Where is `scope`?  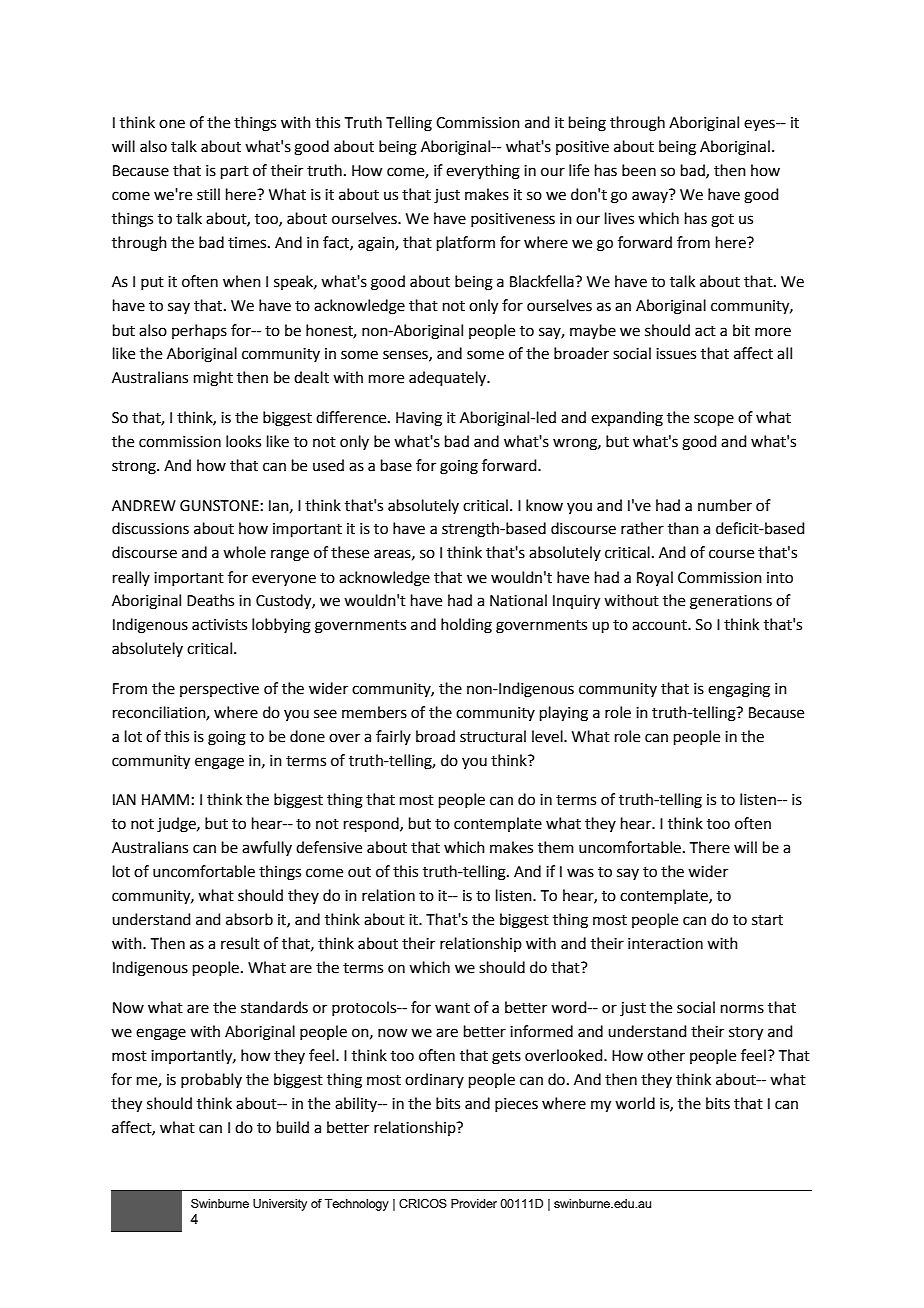 scope is located at coordinates (714, 420).
